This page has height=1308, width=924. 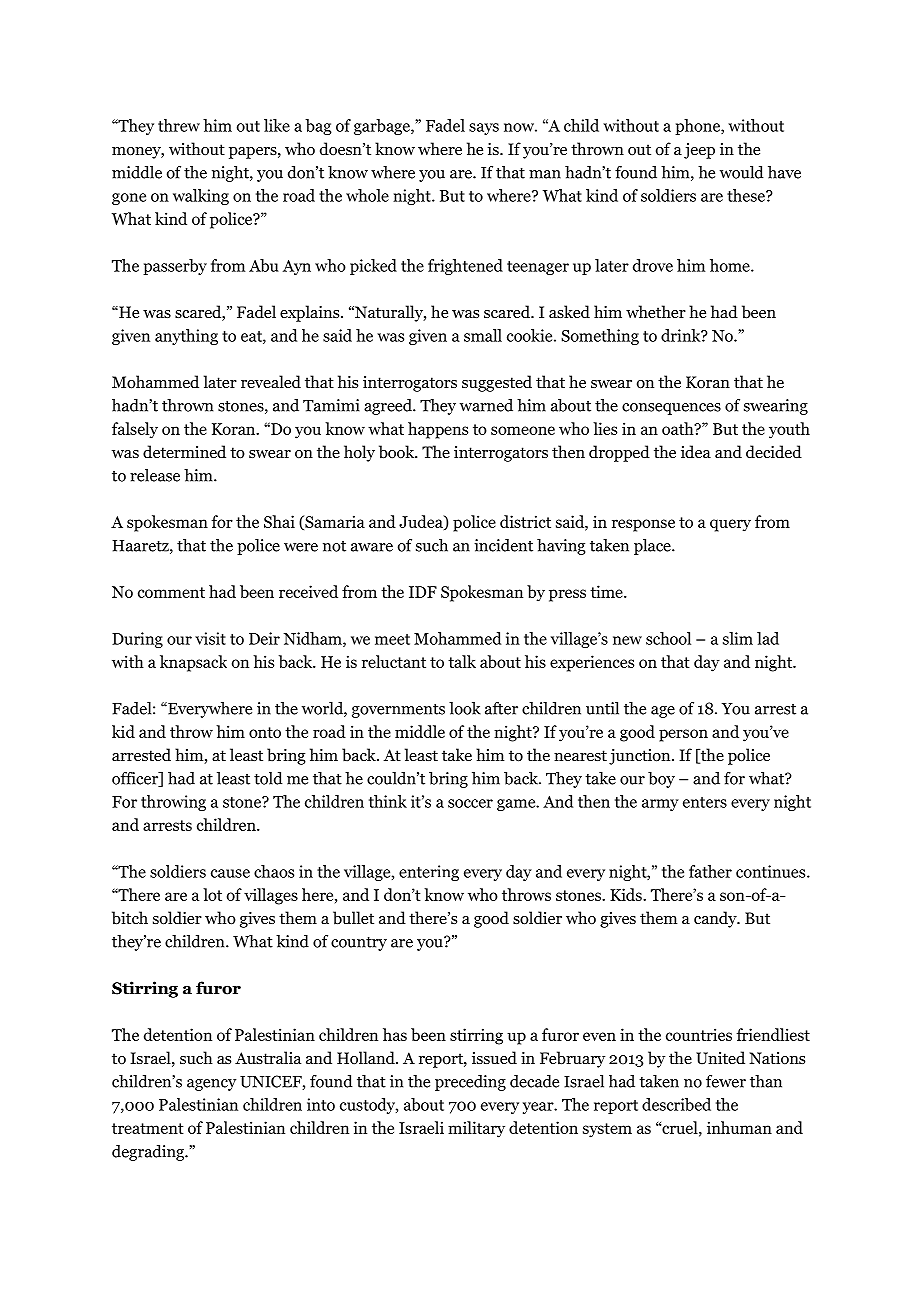 I want to click on agency, so click(x=211, y=1085).
